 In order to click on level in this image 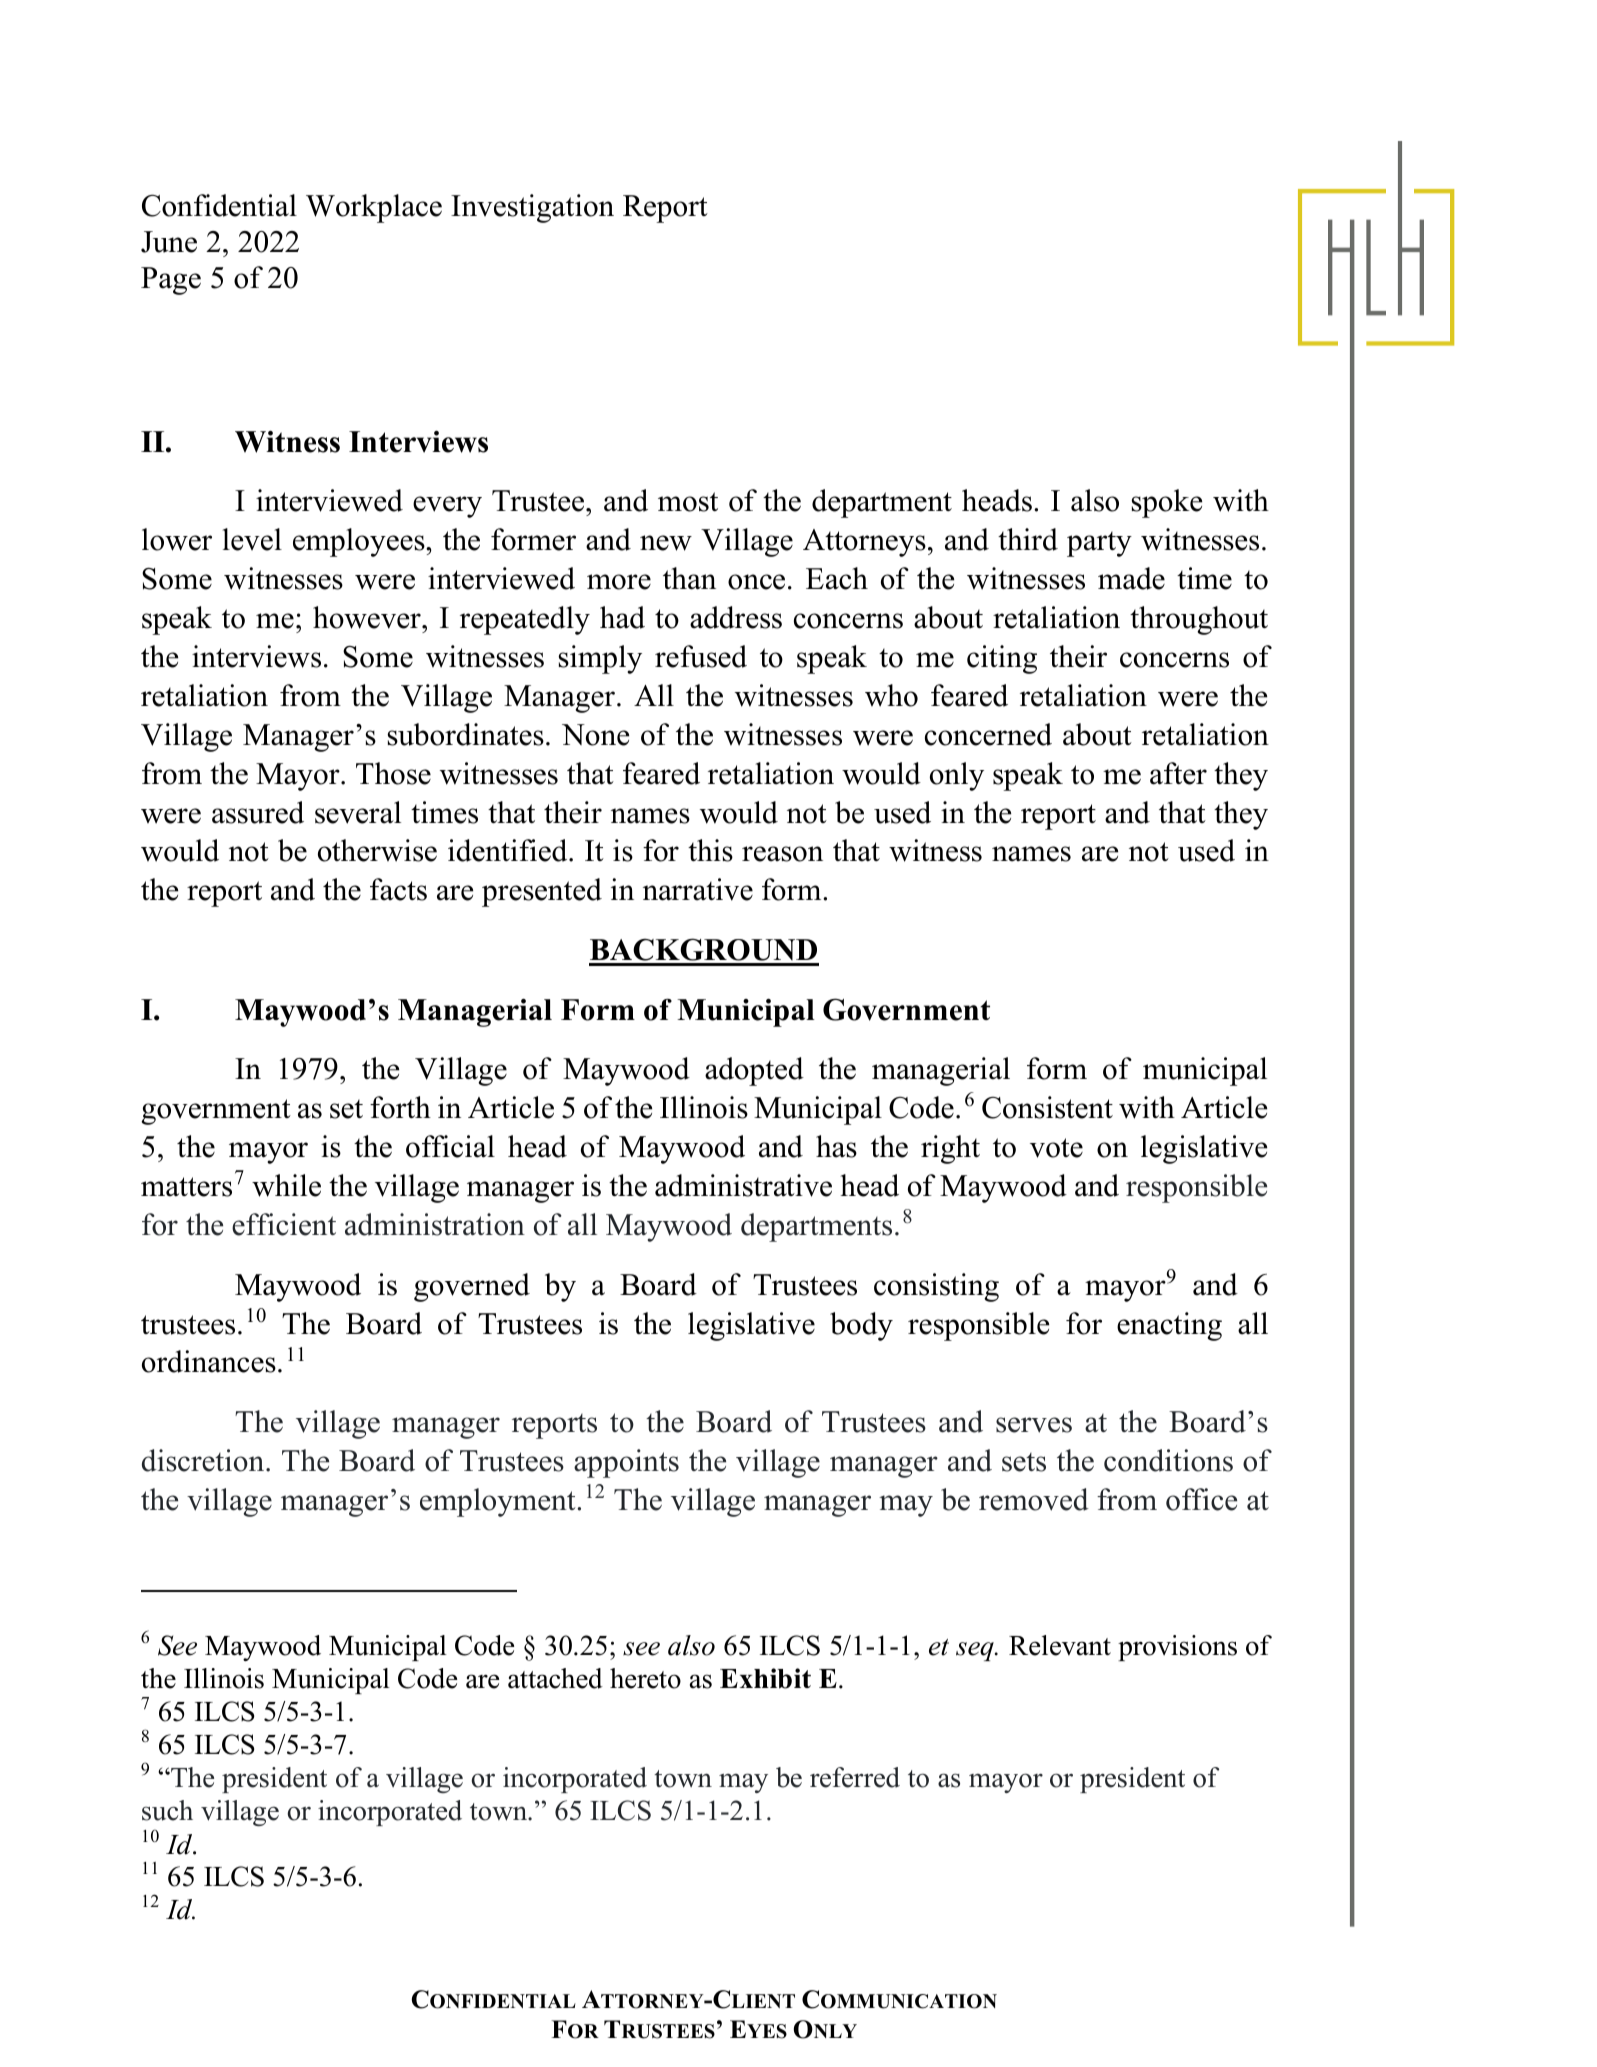, I will do `click(252, 539)`.
